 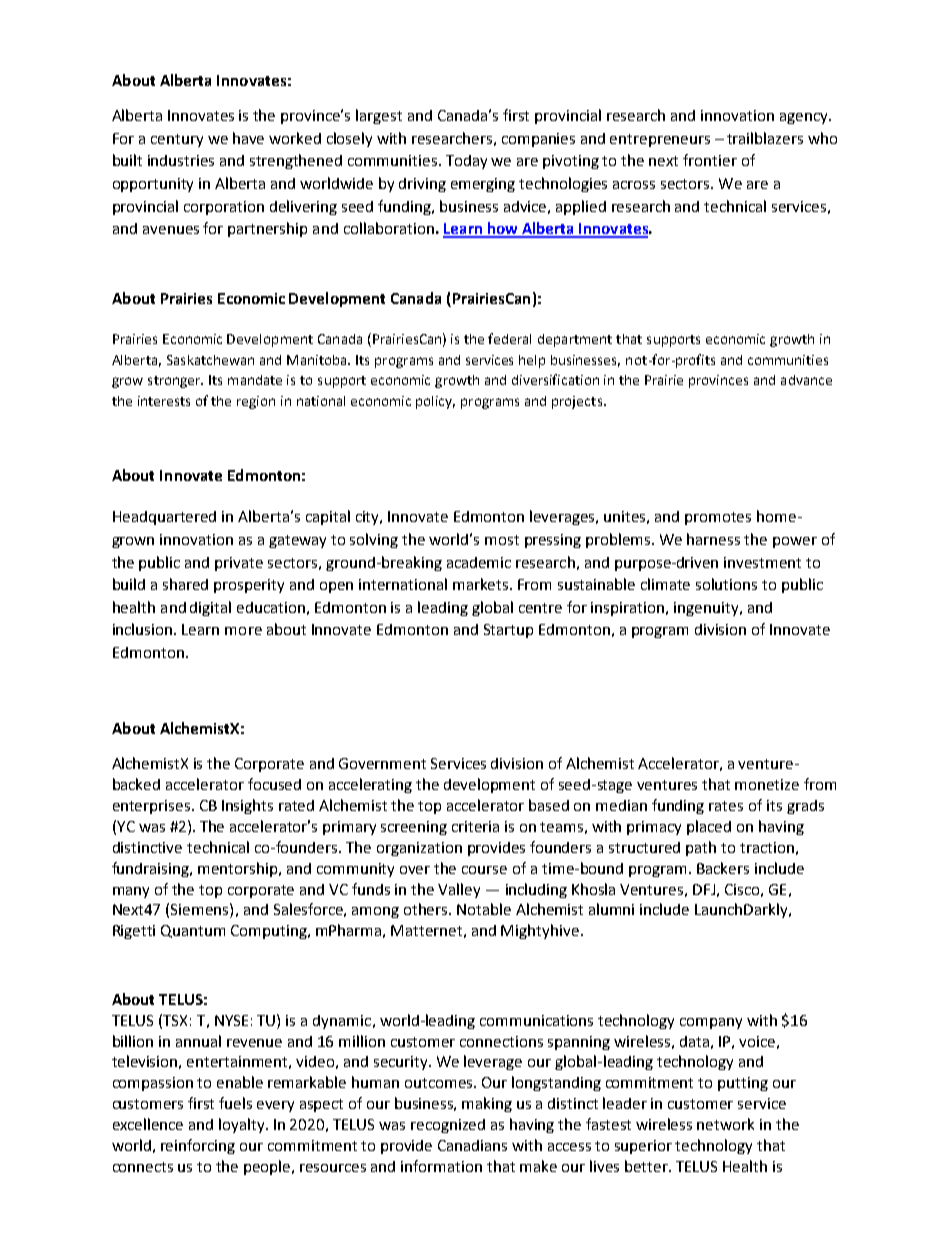 What do you see at coordinates (723, 868) in the screenshot?
I see `Backers` at bounding box center [723, 868].
